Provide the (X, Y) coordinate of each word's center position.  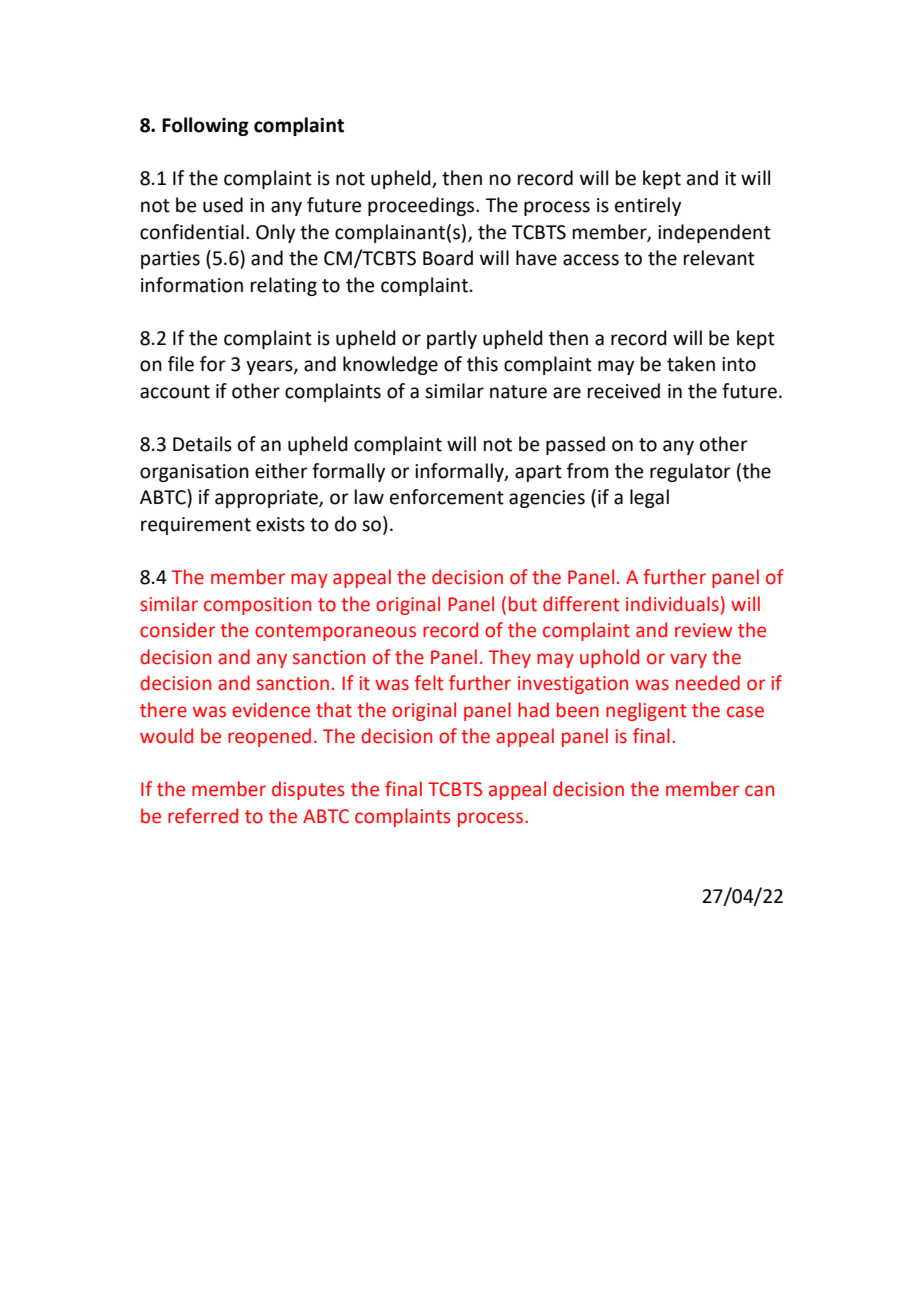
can (759, 791)
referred (203, 816)
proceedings (422, 206)
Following (205, 126)
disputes (308, 790)
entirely (648, 206)
